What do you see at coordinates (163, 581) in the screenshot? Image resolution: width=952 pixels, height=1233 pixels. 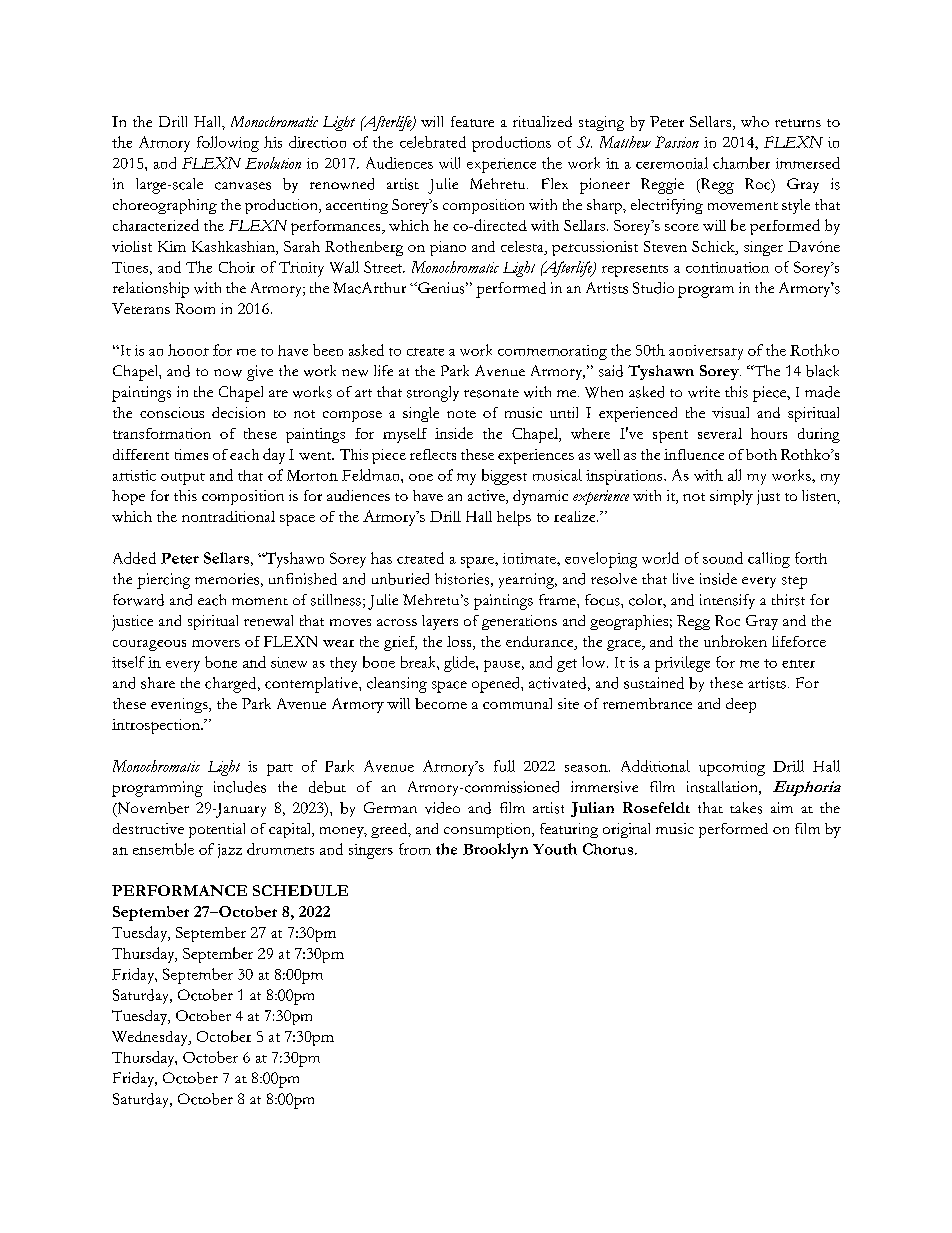 I see `piercing` at bounding box center [163, 581].
